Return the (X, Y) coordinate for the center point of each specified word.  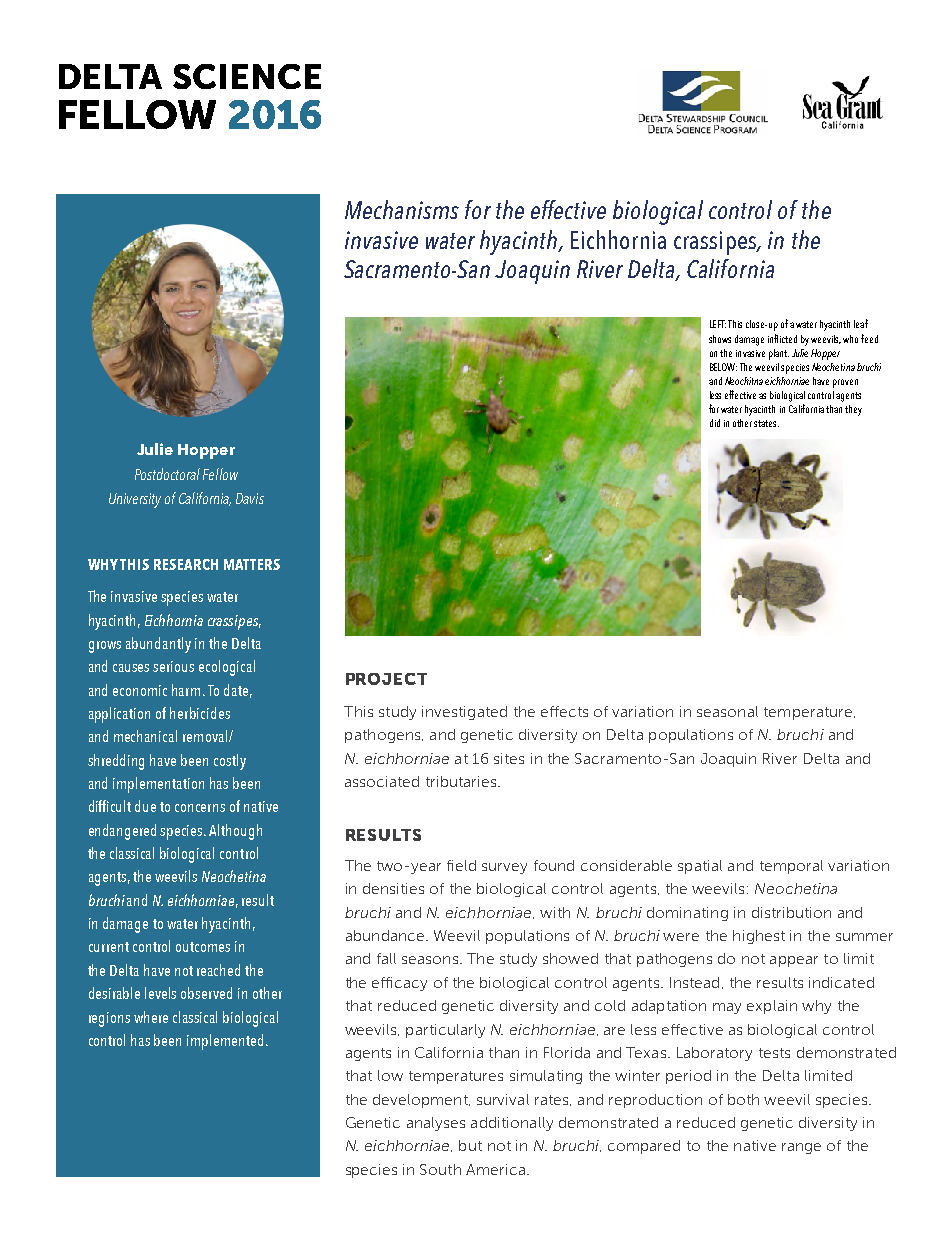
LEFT (718, 324)
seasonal (727, 711)
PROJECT (386, 679)
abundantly (158, 645)
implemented (225, 1042)
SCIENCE (247, 76)
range (801, 1148)
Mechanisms (402, 209)
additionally (512, 1124)
